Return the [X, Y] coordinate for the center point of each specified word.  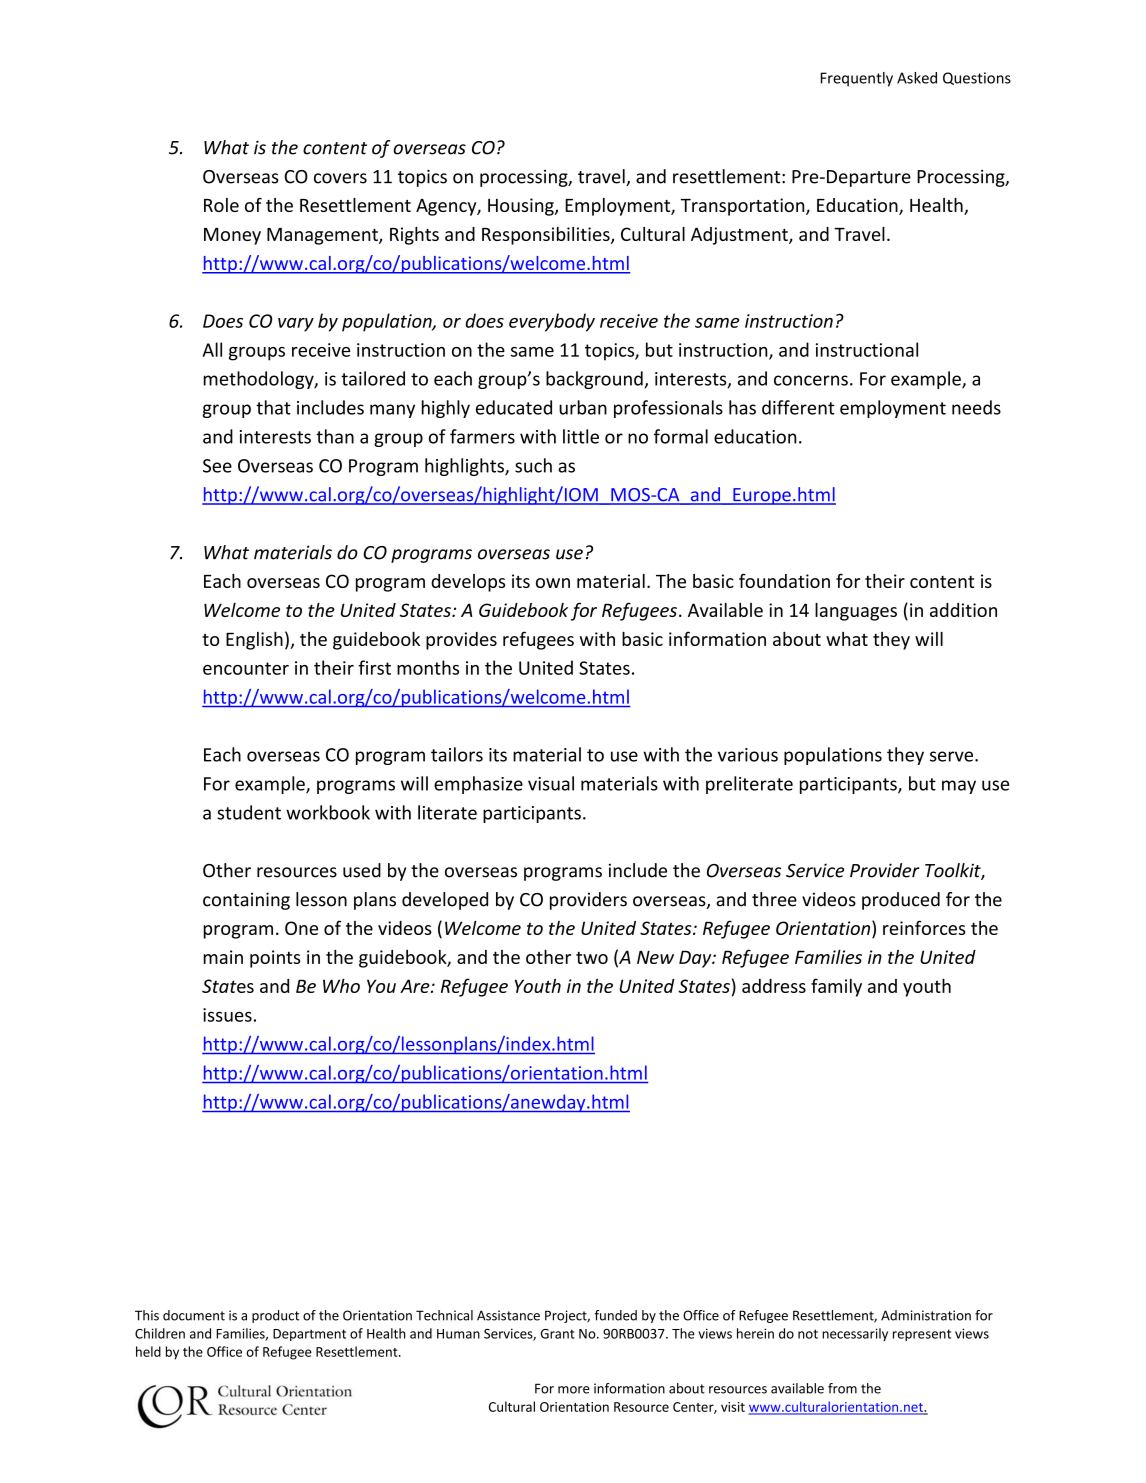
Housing [522, 207]
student [249, 812]
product [275, 1316]
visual [551, 783]
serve [951, 756]
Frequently [857, 79]
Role [221, 205]
